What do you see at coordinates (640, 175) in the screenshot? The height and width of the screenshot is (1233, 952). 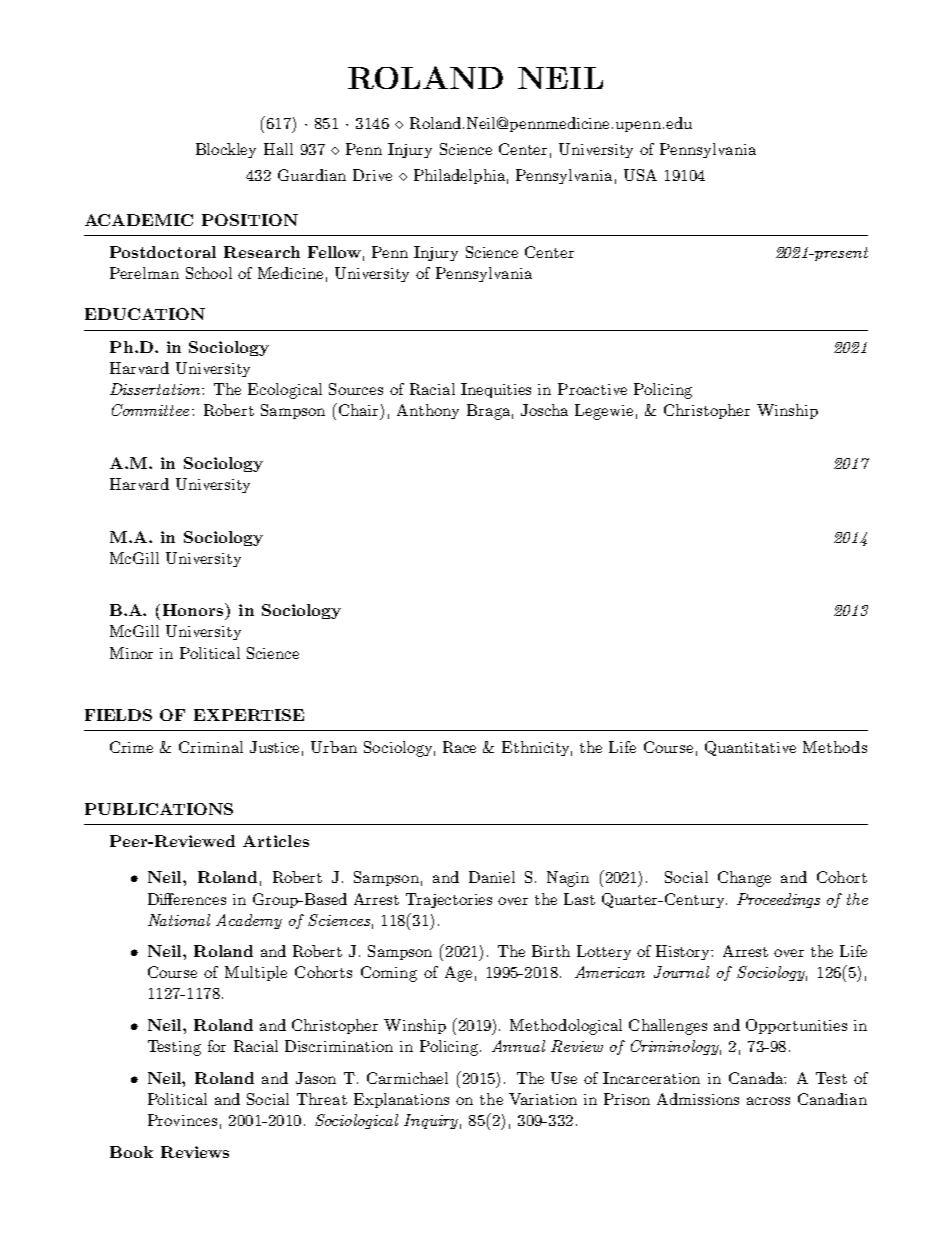 I see `USA` at bounding box center [640, 175].
